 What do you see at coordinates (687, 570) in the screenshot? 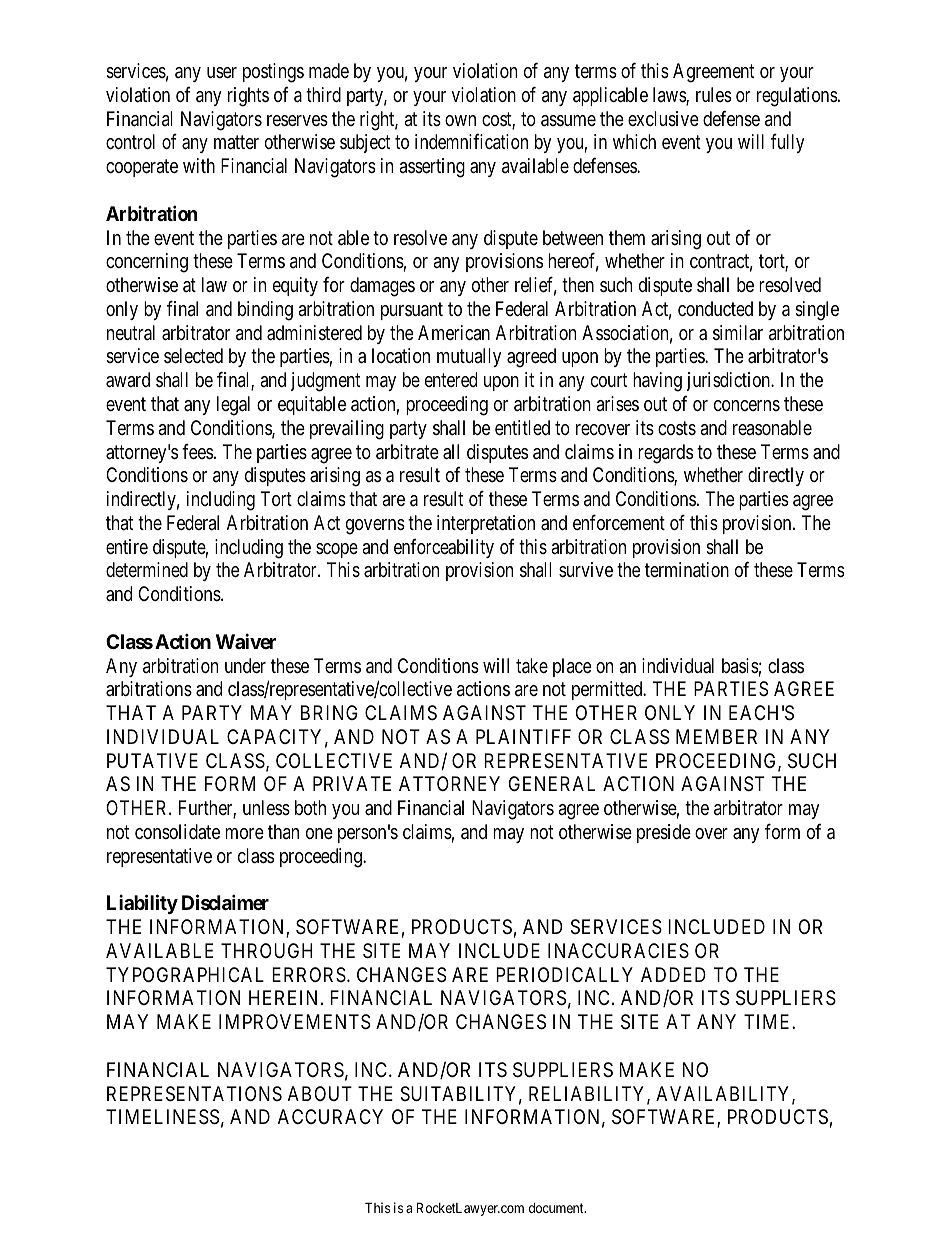
I see `termination` at bounding box center [687, 570].
